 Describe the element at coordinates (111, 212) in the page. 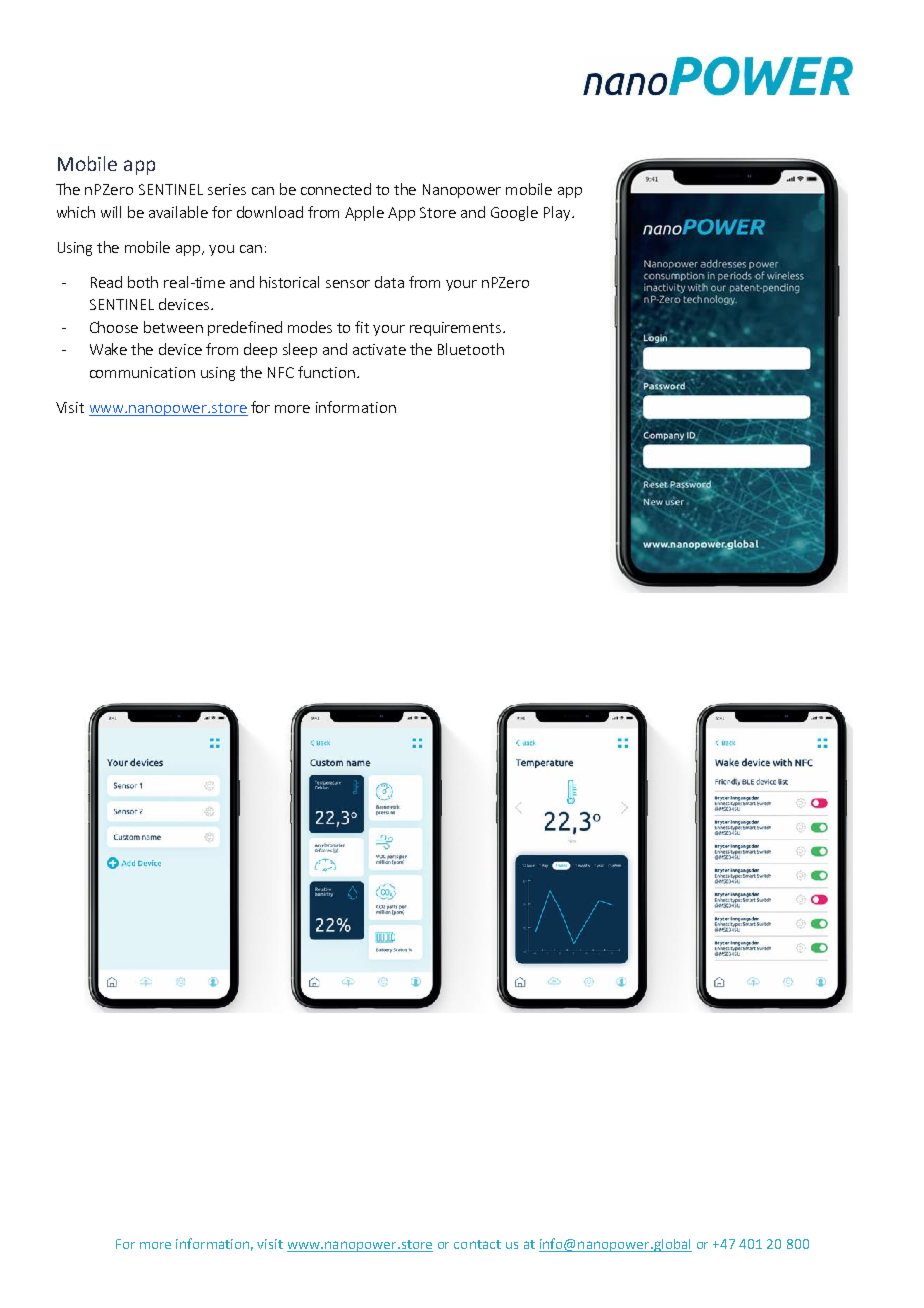

I see `will` at that location.
